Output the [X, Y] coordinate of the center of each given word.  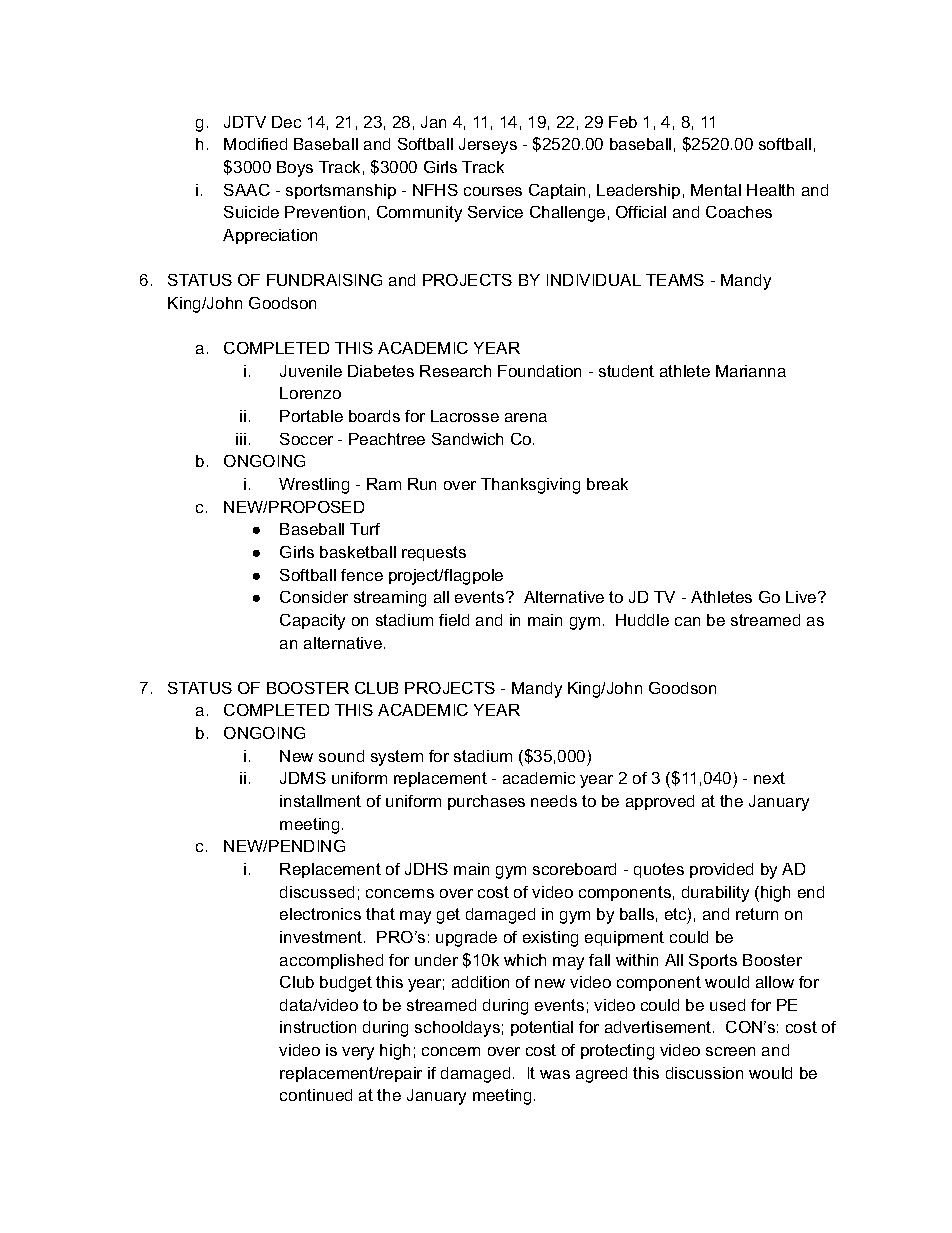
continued [316, 1095]
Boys [295, 169]
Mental [716, 190]
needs [554, 801]
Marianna [751, 371]
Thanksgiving [530, 486]
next [769, 778]
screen [730, 1051]
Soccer [306, 439]
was [555, 1074]
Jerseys [488, 146]
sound [341, 756]
